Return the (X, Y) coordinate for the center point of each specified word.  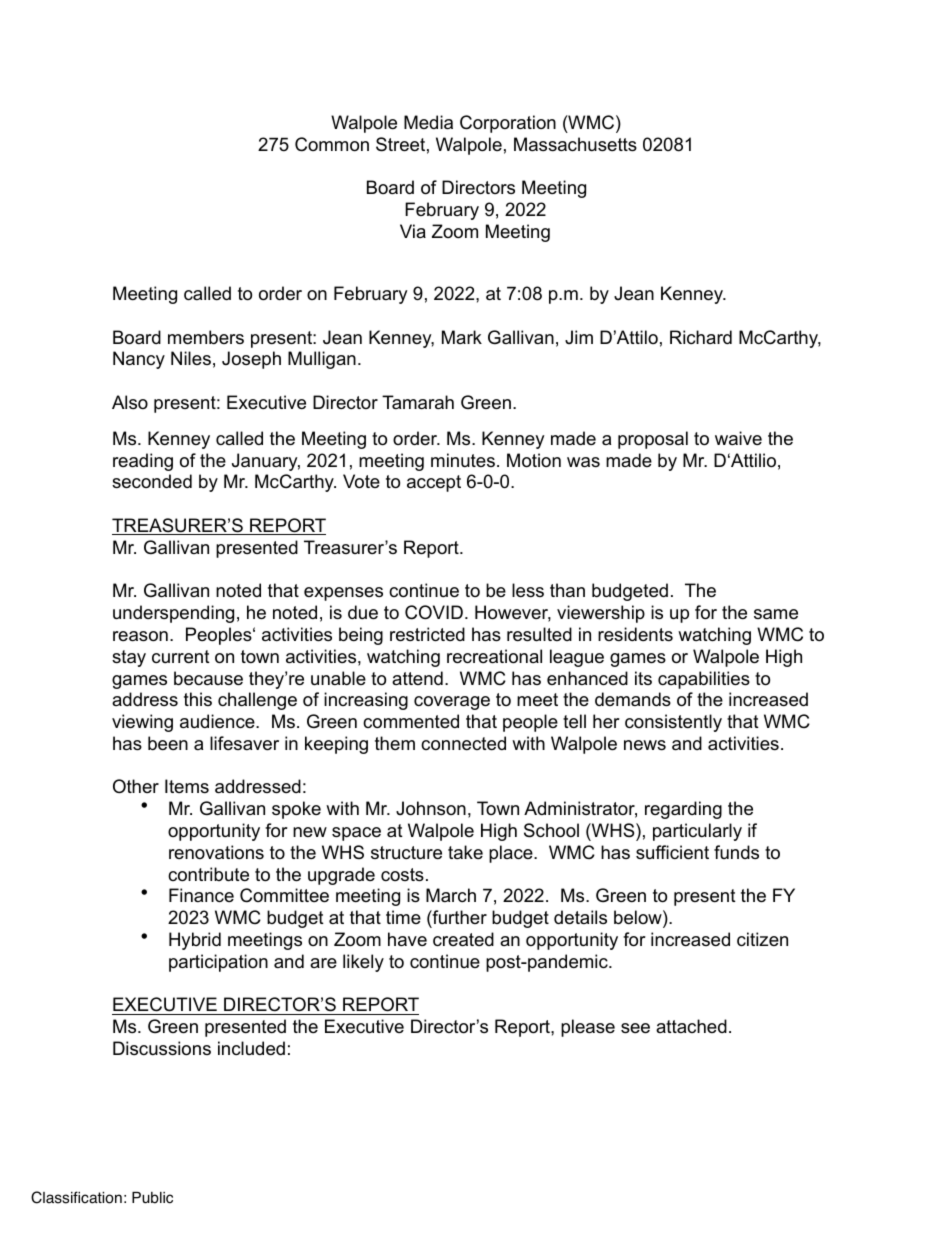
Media (428, 122)
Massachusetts (575, 144)
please (588, 1028)
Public (152, 1198)
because (208, 678)
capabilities (704, 680)
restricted (427, 634)
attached (691, 1026)
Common (332, 144)
